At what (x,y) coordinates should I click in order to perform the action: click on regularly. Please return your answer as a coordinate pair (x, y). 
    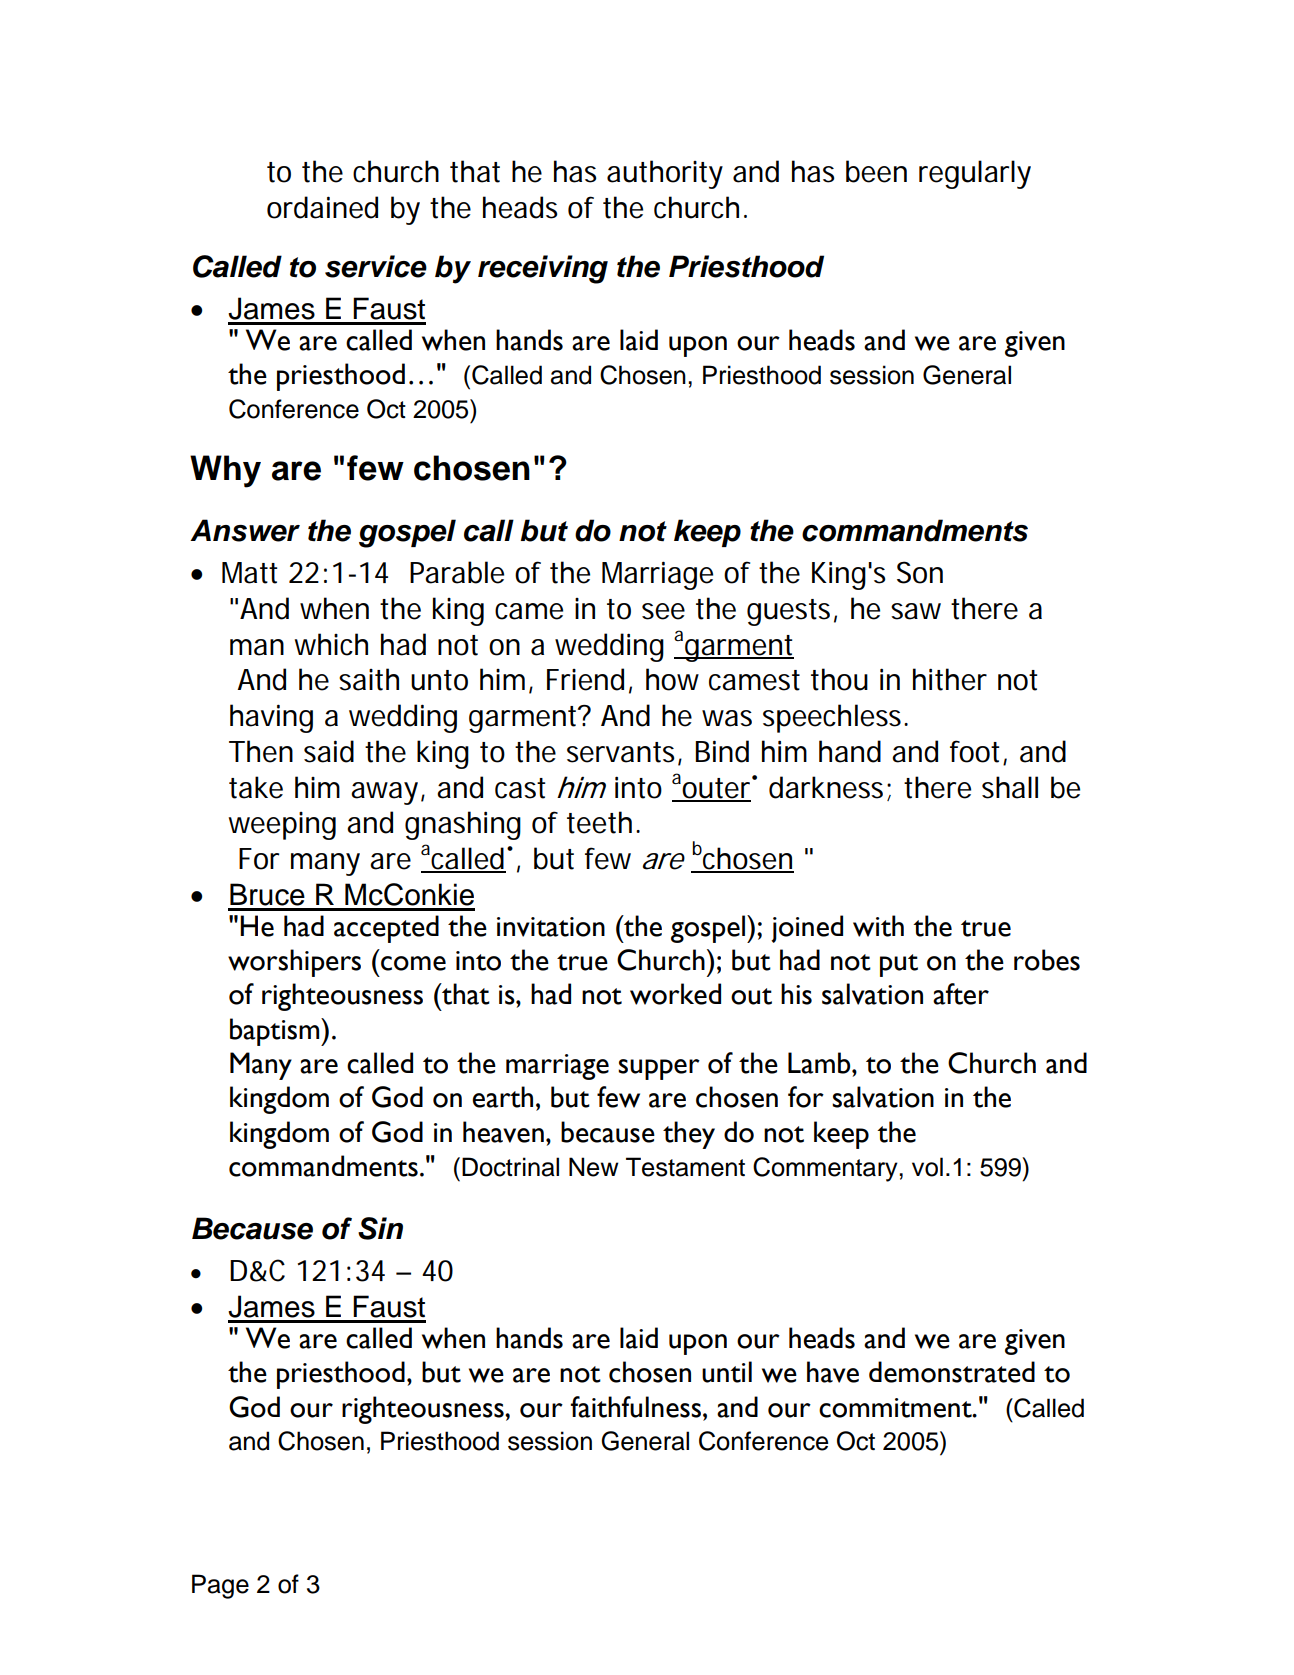
    Looking at the image, I should click on (975, 174).
